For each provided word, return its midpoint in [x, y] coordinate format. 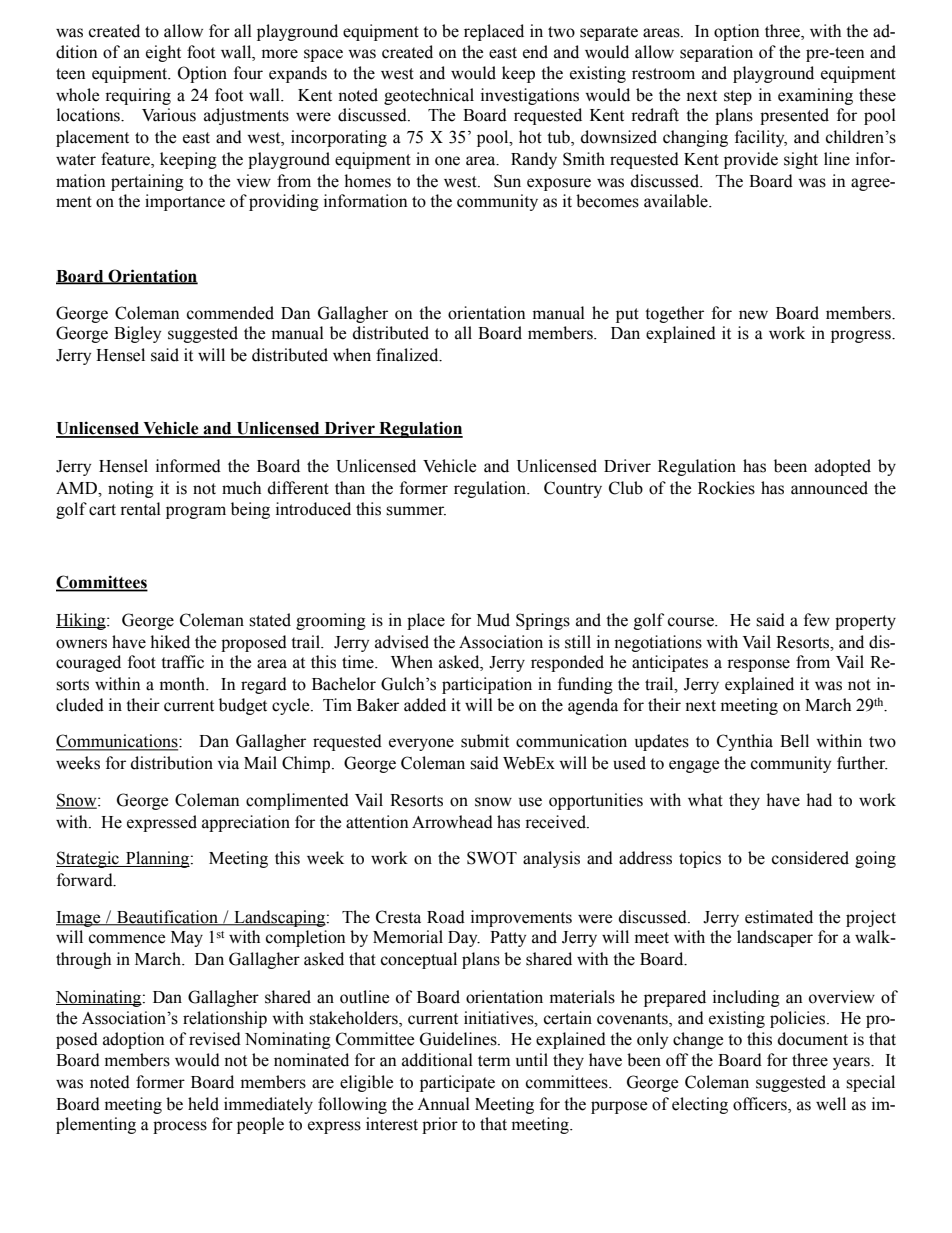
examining [815, 96]
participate [457, 1083]
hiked [170, 642]
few [817, 620]
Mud [493, 620]
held [203, 1104]
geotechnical [429, 96]
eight [163, 53]
